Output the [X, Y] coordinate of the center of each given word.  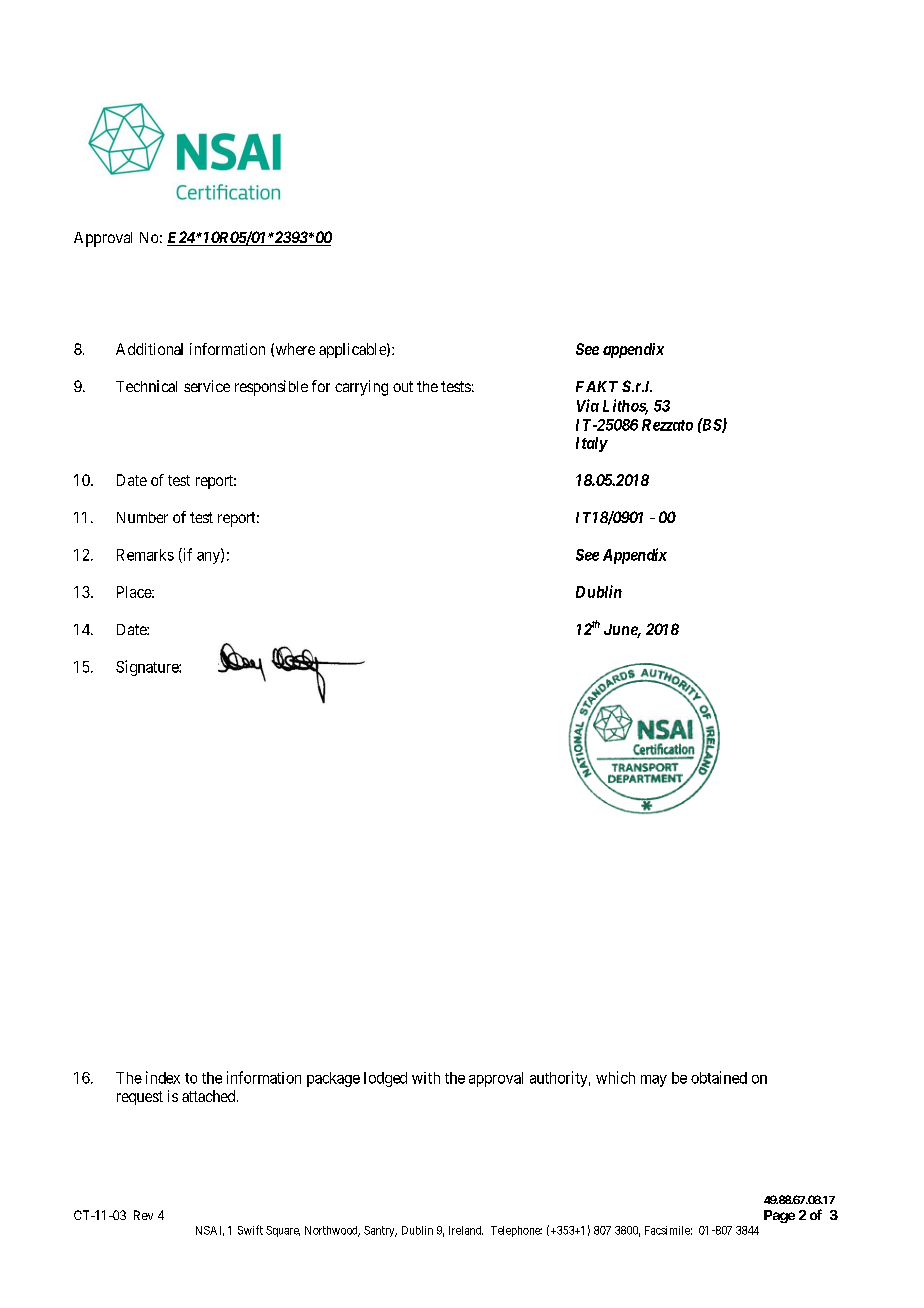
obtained [719, 1077]
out [403, 386]
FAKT [597, 386]
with [426, 1078]
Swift [250, 1230]
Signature [148, 668]
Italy [592, 444]
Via [588, 405]
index [163, 1077]
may [654, 1081]
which [615, 1077]
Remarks [145, 555]
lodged [385, 1079]
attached [210, 1096]
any [209, 558]
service [207, 386]
